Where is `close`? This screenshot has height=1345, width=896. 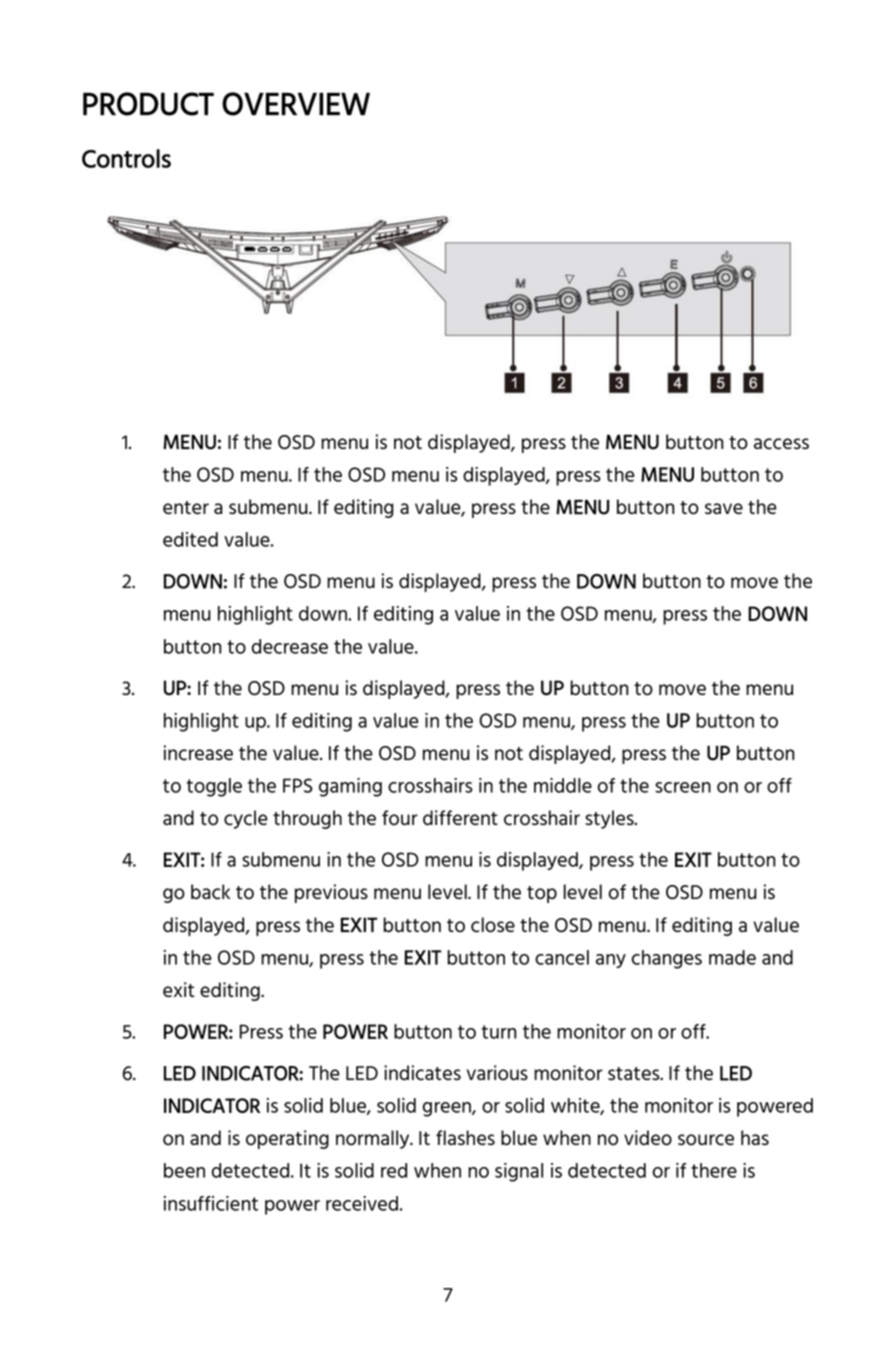
close is located at coordinates (493, 925).
